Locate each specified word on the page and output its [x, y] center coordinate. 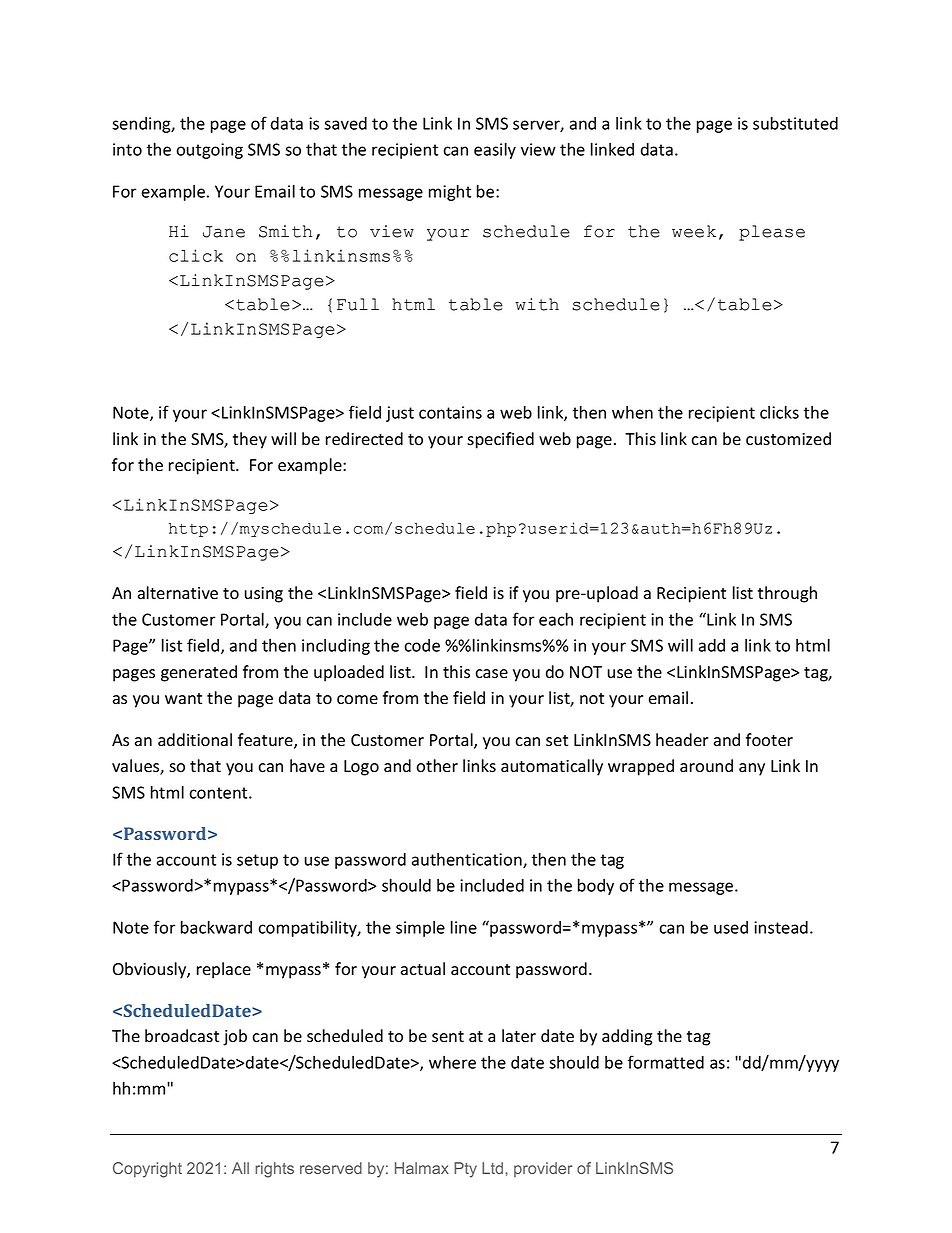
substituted [795, 123]
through [787, 594]
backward [216, 927]
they [250, 440]
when [632, 412]
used [731, 927]
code [422, 645]
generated [199, 673]
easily [495, 150]
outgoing [209, 151]
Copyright [147, 1170]
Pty [465, 1170]
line [464, 927]
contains [450, 412]
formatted [666, 1062]
